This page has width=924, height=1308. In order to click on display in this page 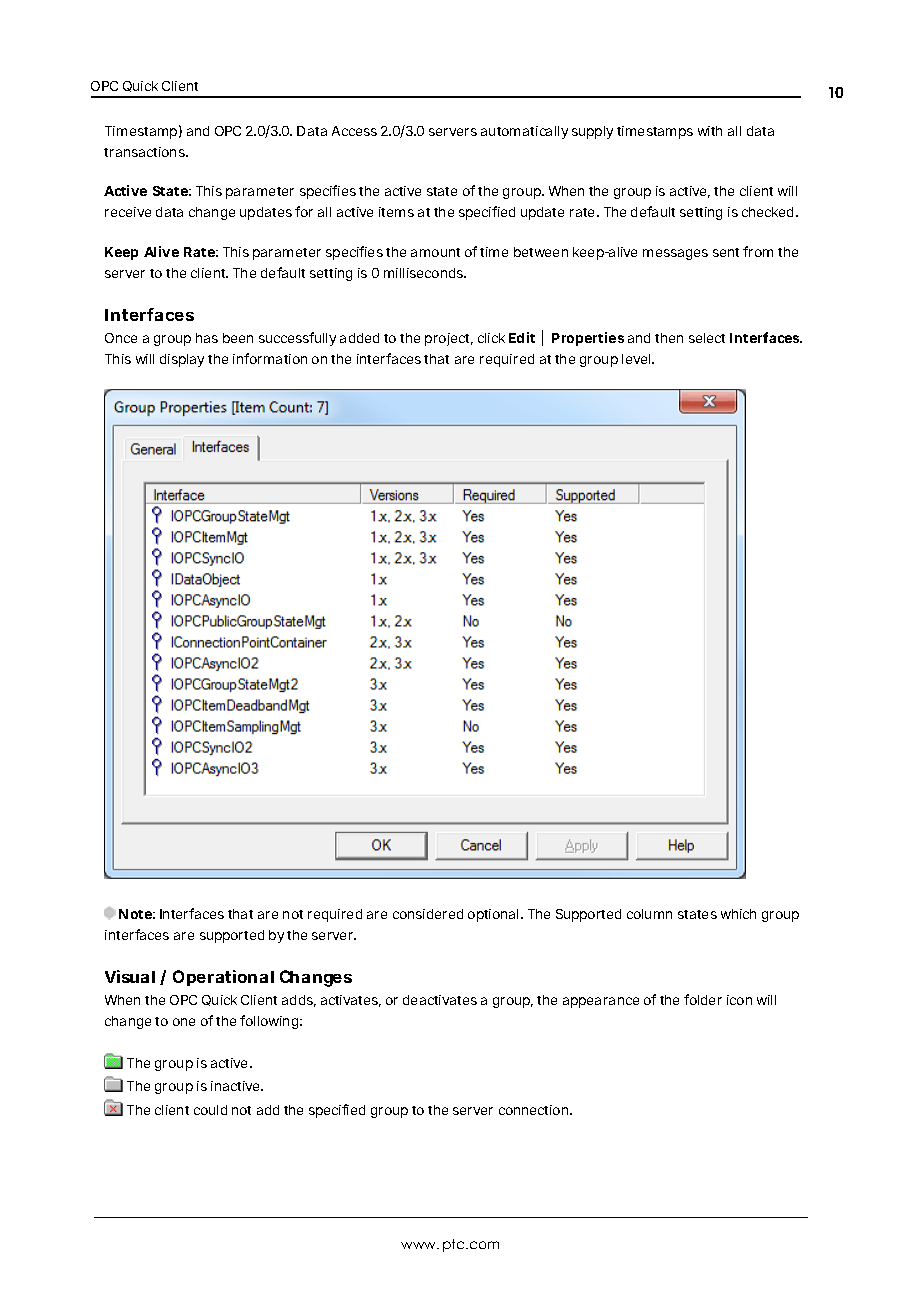, I will do `click(182, 360)`.
